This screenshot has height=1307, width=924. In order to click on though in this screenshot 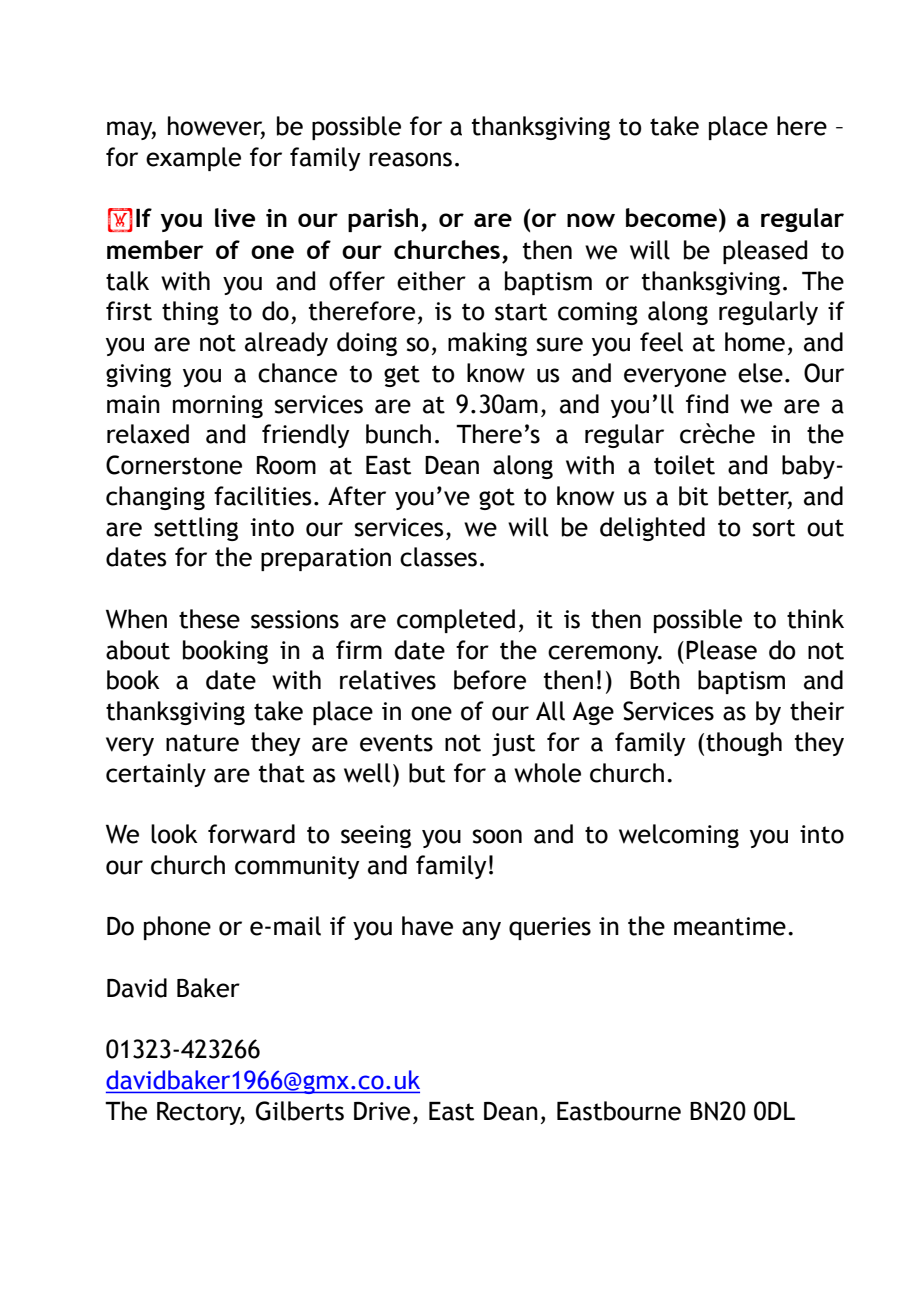, I will do `click(744, 744)`.
